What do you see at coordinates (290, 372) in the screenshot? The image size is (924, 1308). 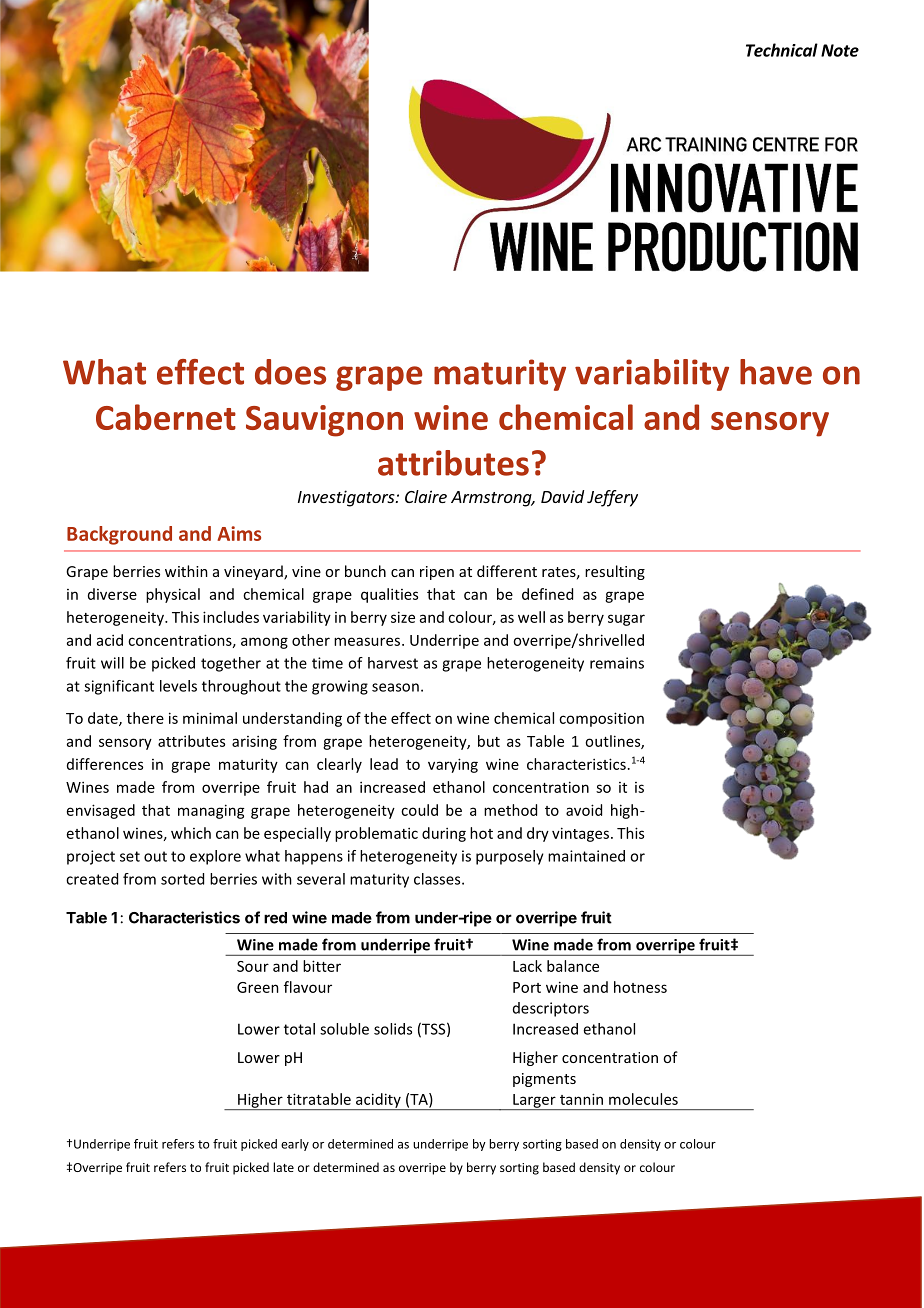 I see `does` at bounding box center [290, 372].
